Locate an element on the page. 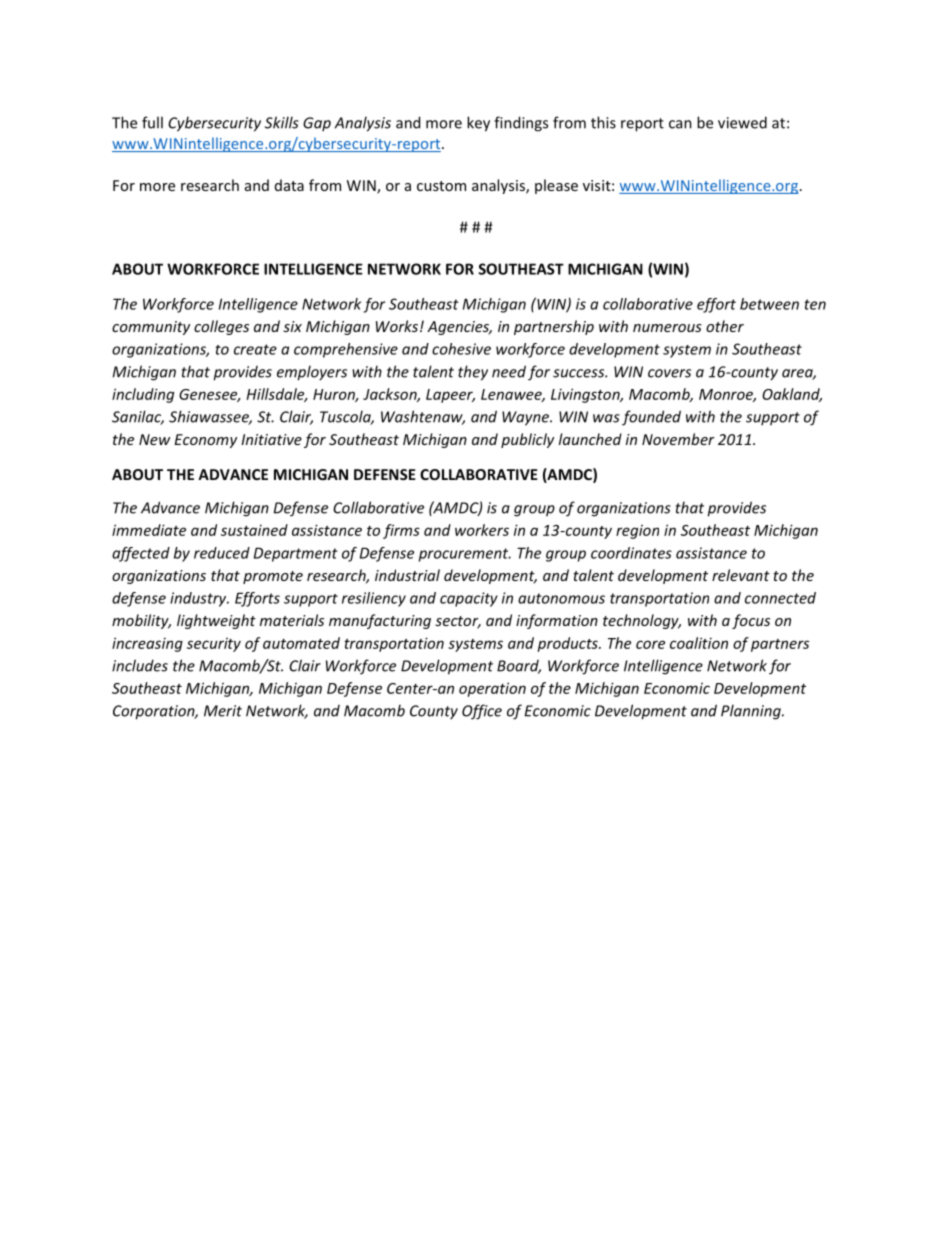 This page has height=1233, width=952. Wayne is located at coordinates (527, 418).
